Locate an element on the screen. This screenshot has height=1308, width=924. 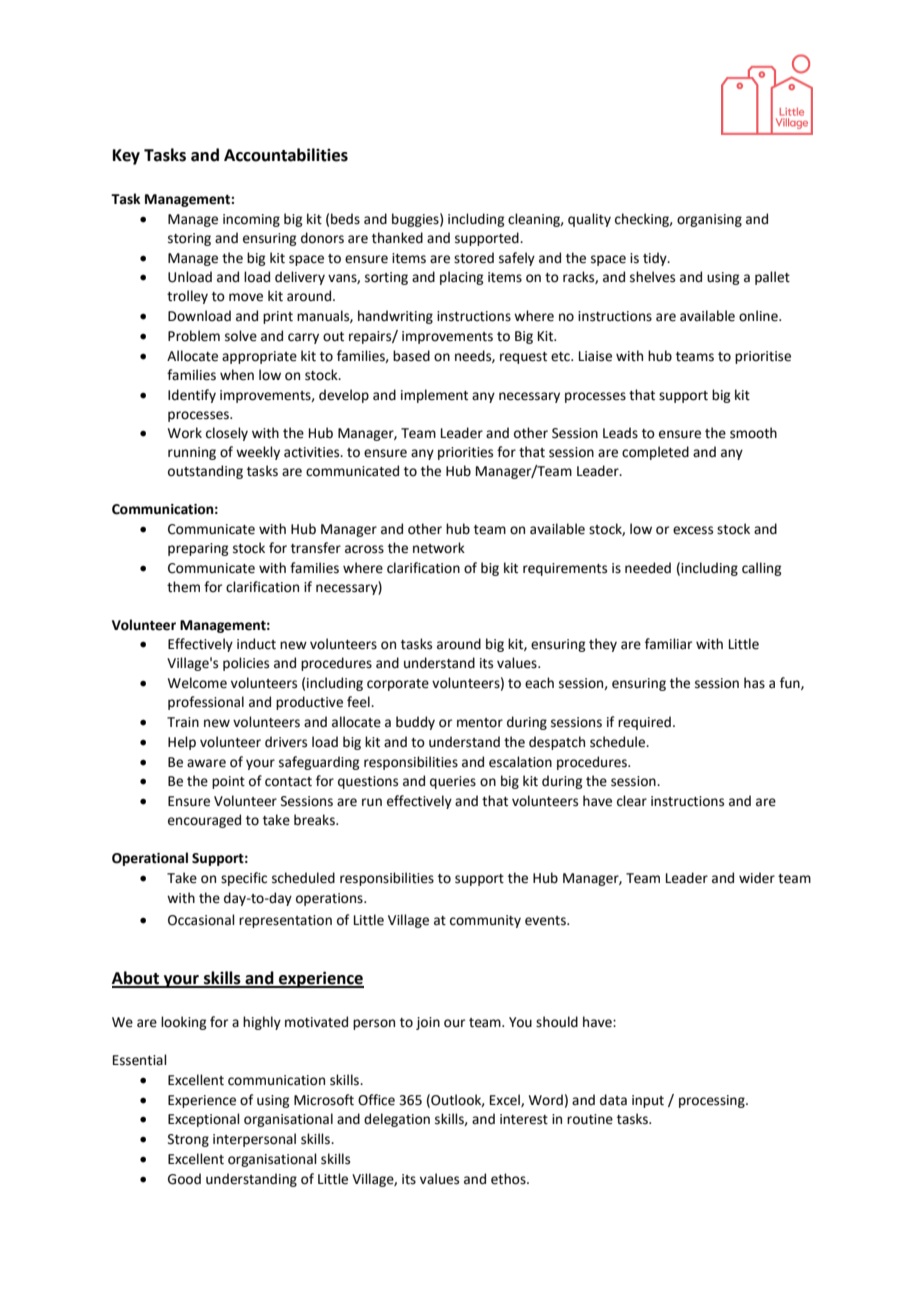
priorities is located at coordinates (465, 453).
